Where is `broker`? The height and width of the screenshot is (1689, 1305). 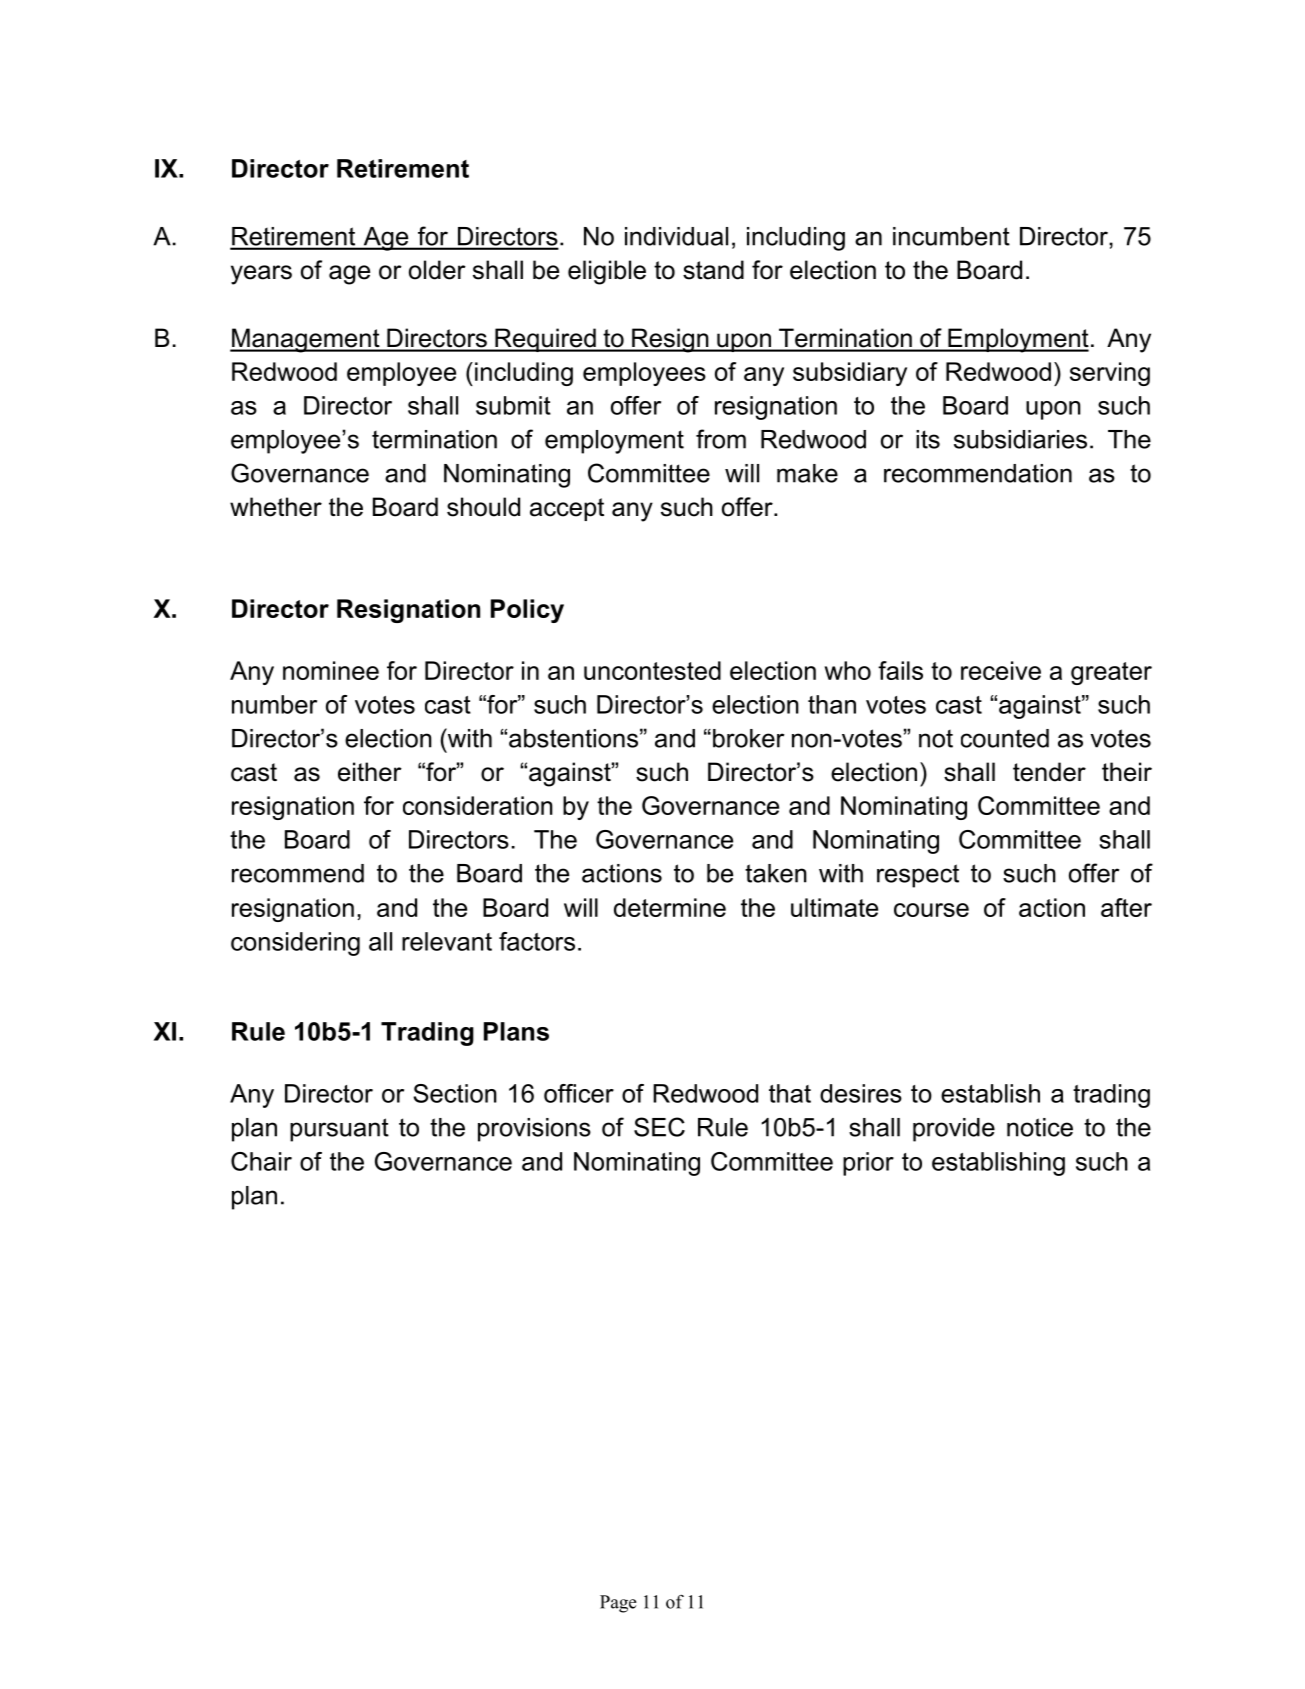 broker is located at coordinates (748, 738).
